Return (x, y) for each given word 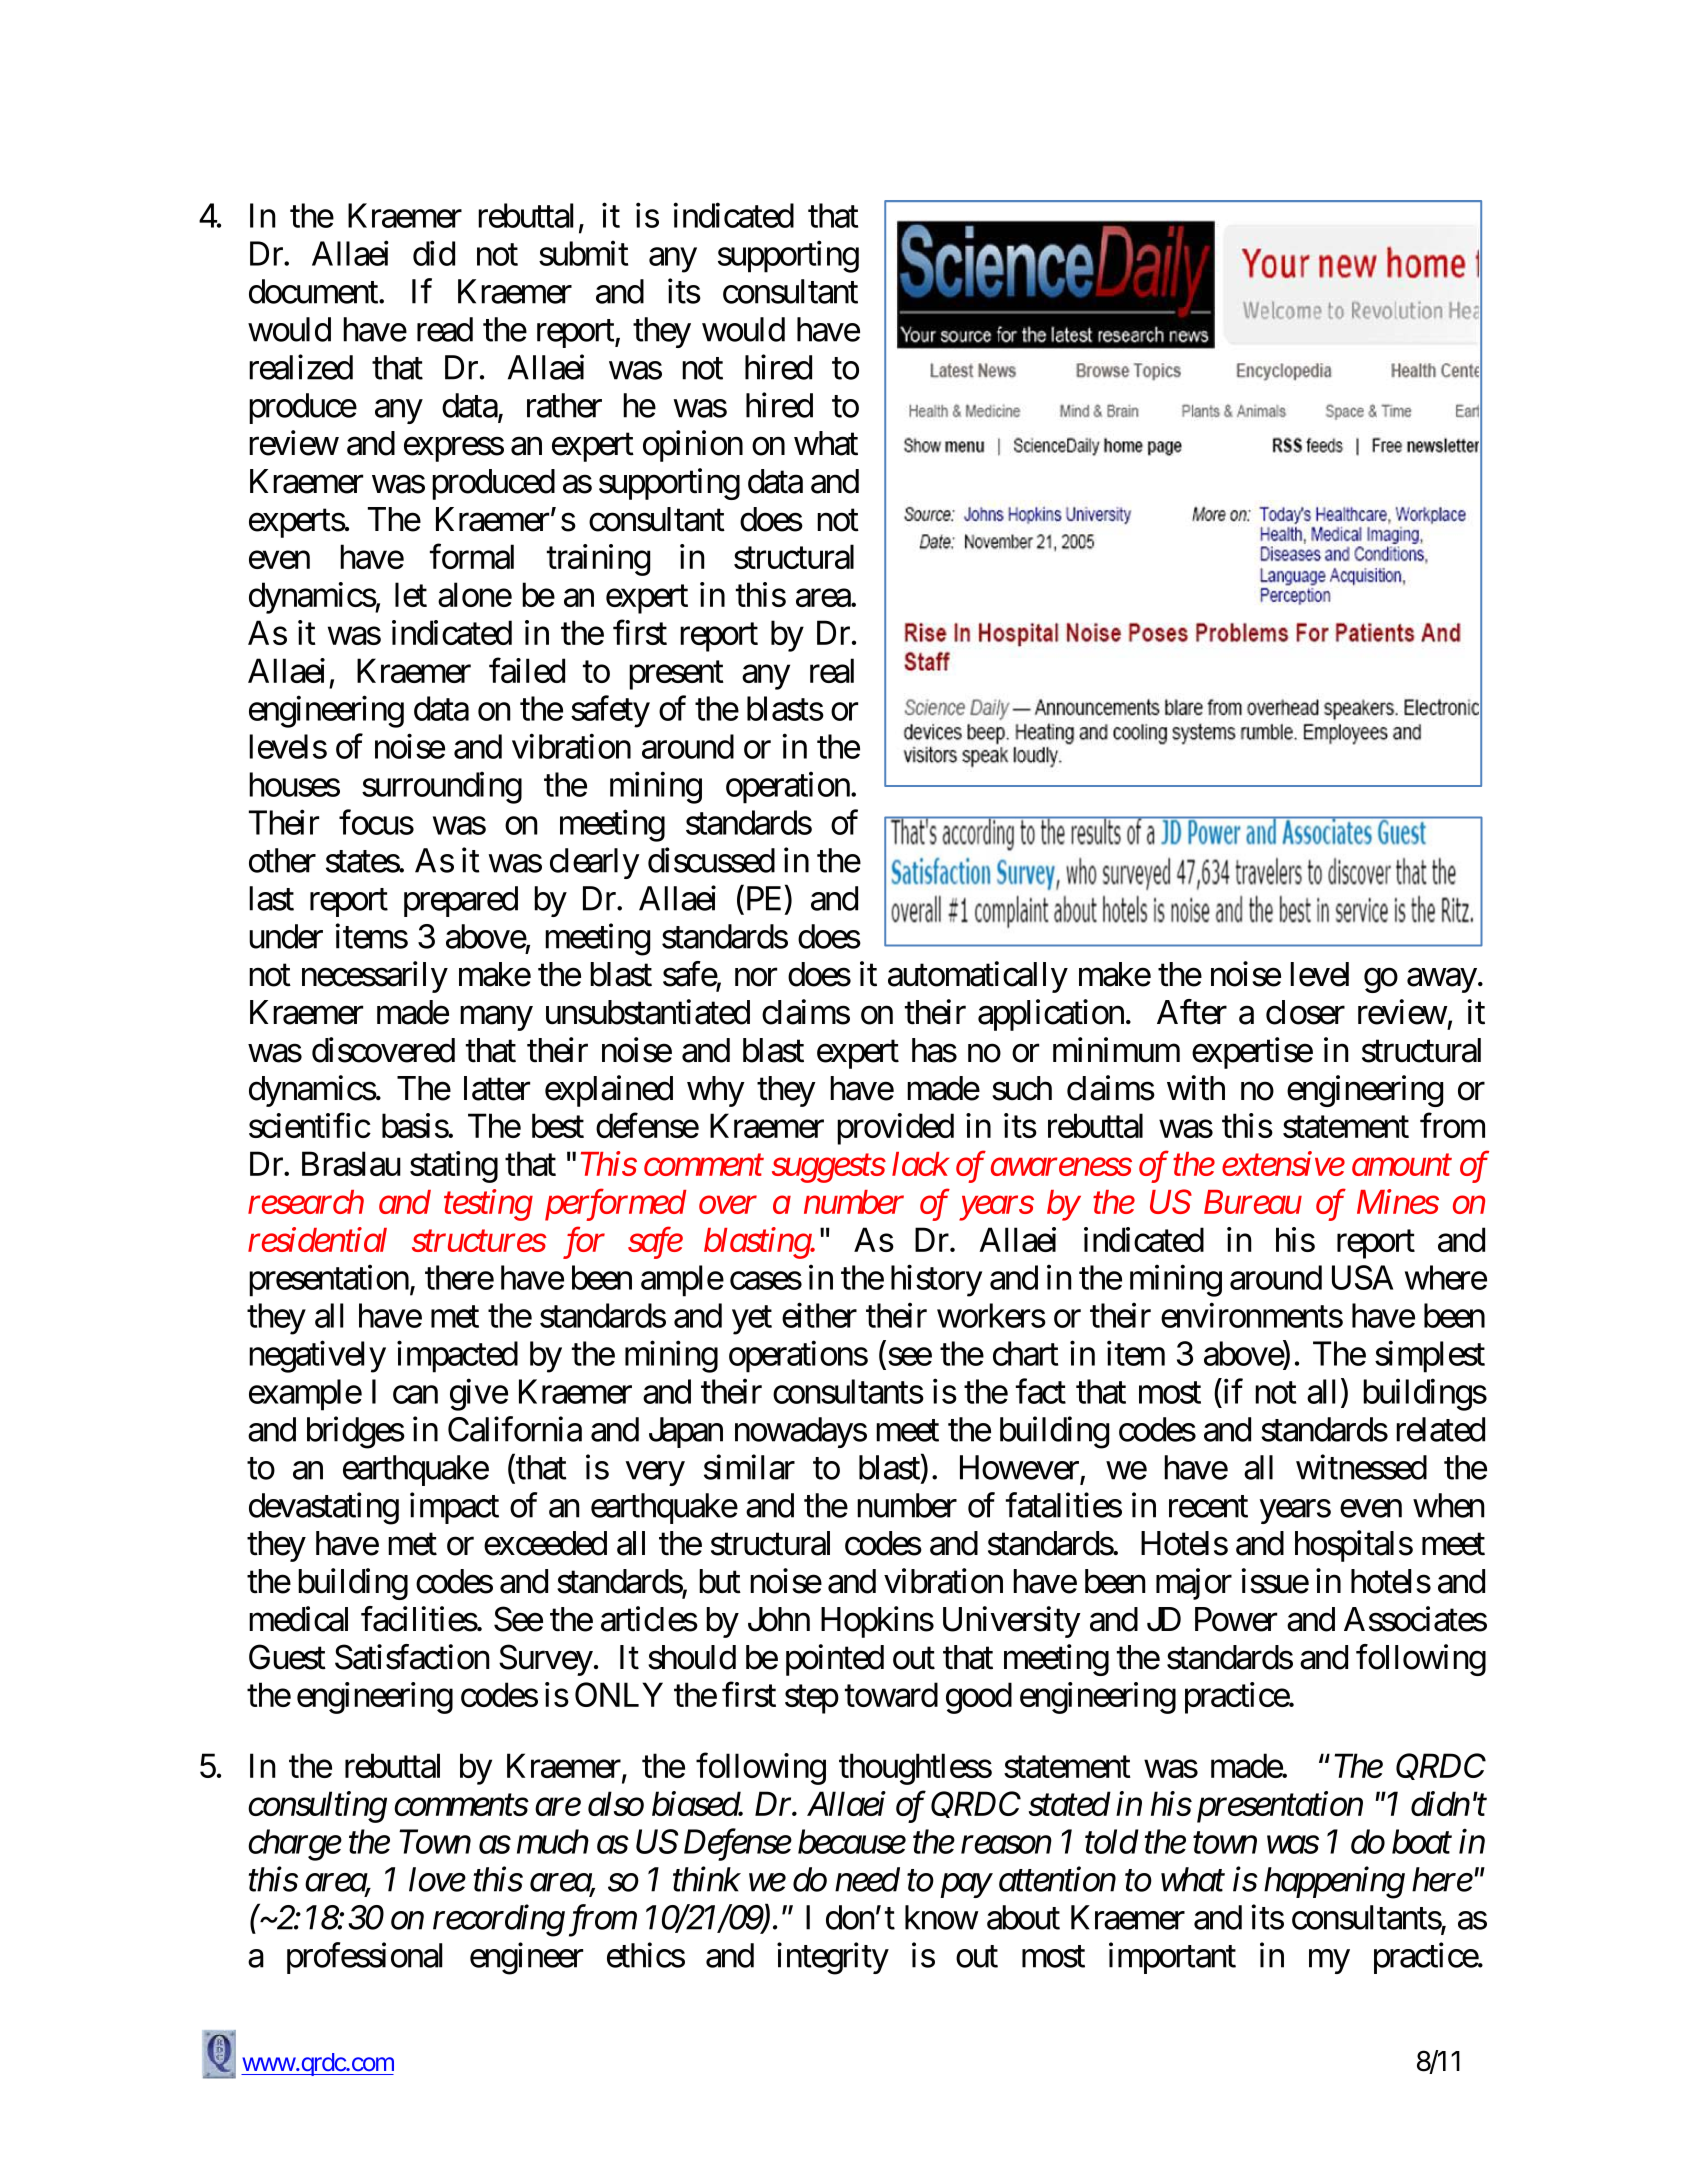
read (445, 329)
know (941, 1917)
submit (583, 253)
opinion (693, 446)
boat (1422, 1841)
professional (365, 1958)
